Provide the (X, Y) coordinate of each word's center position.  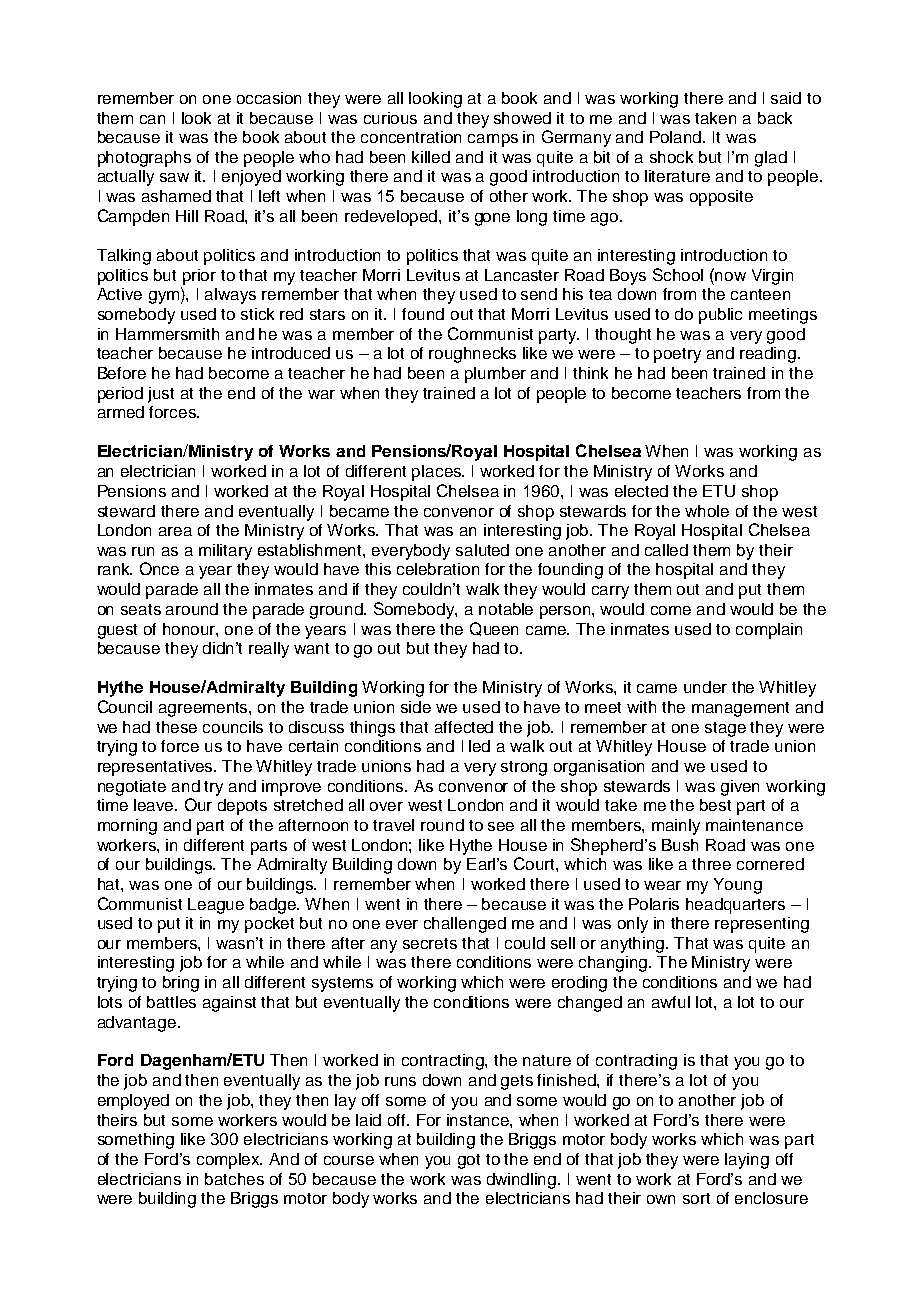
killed (431, 157)
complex (229, 1161)
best (715, 805)
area (175, 531)
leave (155, 805)
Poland (677, 137)
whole (707, 511)
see (501, 826)
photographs (144, 159)
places (438, 473)
